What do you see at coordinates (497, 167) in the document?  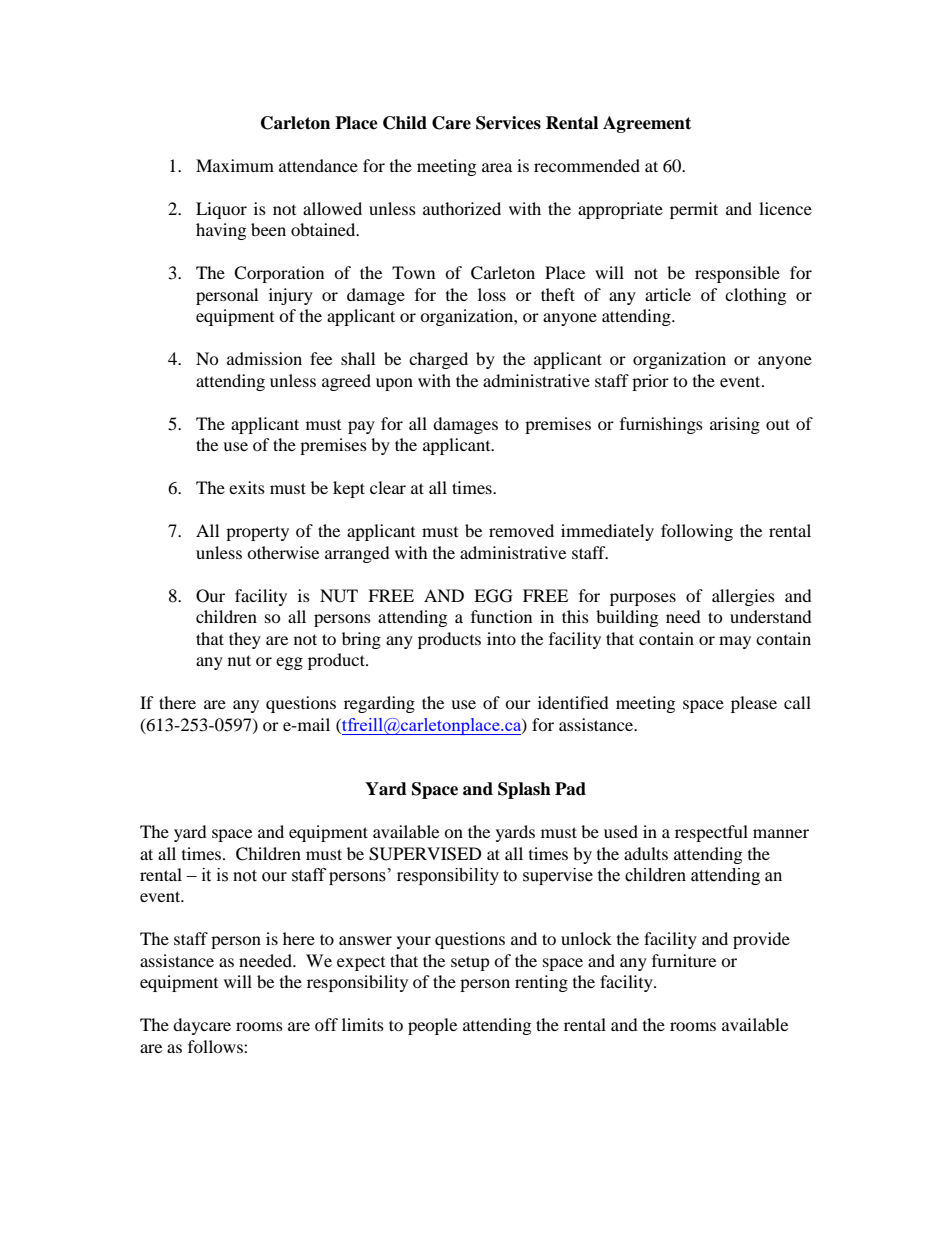 I see `area` at bounding box center [497, 167].
